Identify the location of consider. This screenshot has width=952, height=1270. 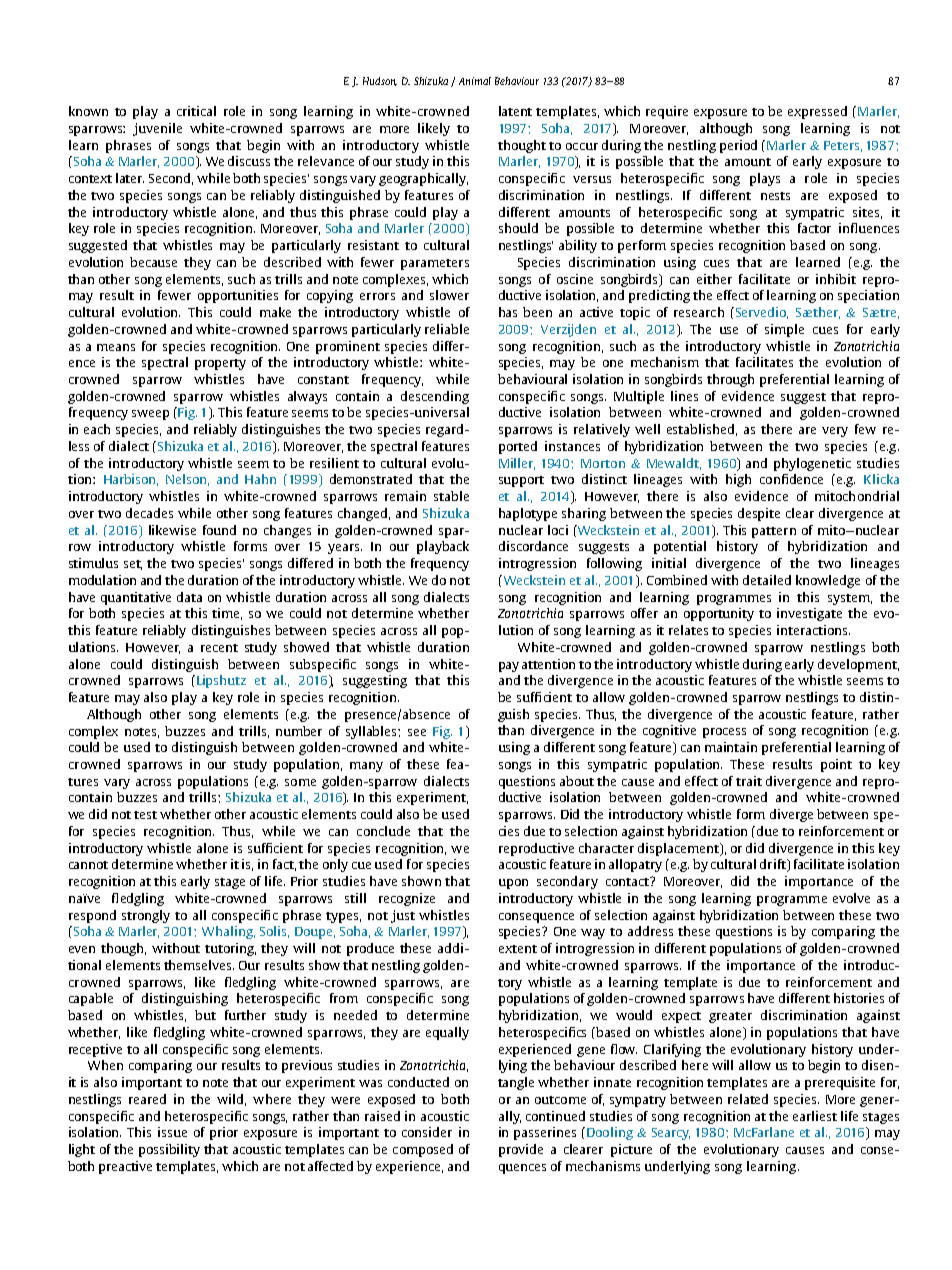
(427, 1132).
